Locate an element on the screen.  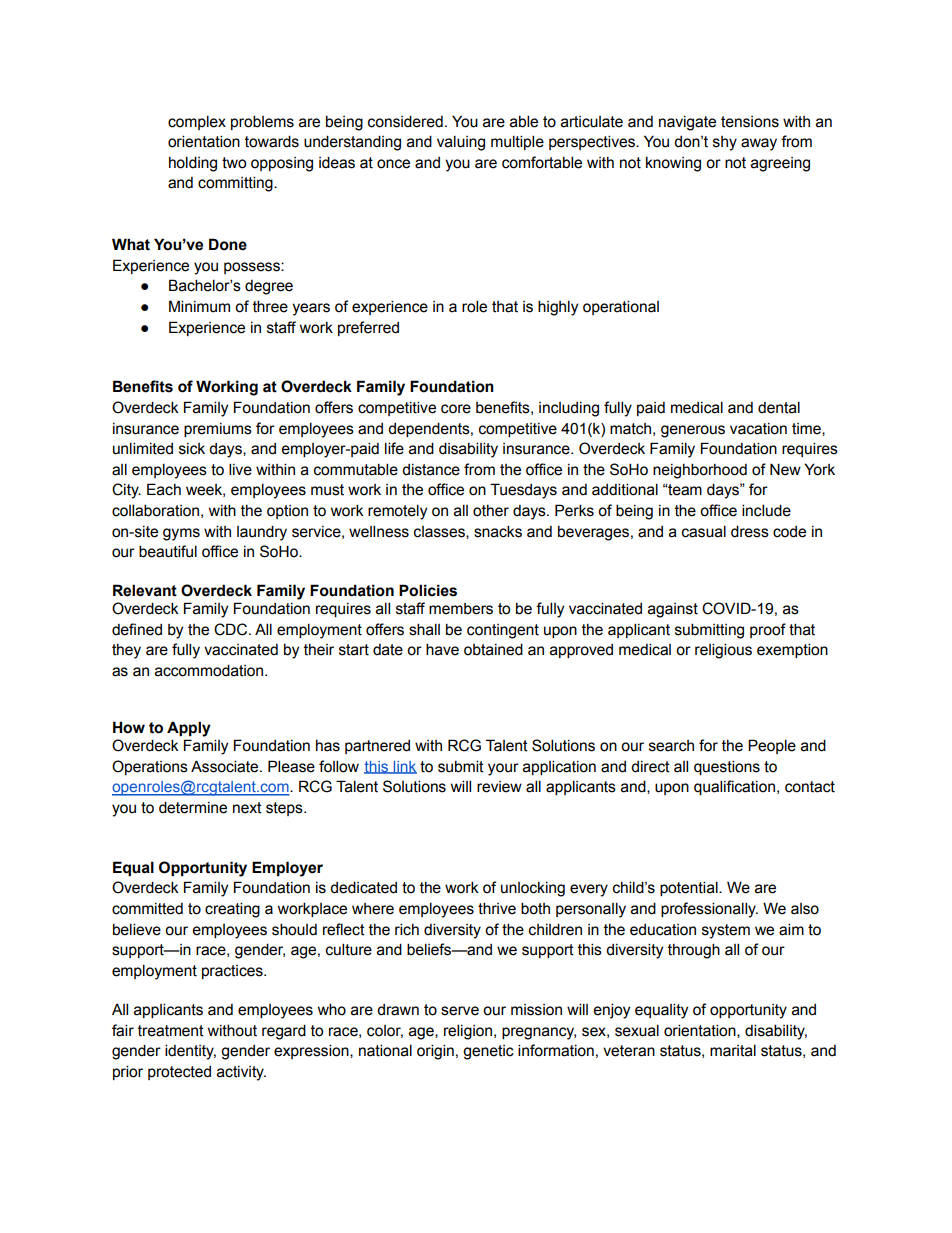
core is located at coordinates (456, 409).
